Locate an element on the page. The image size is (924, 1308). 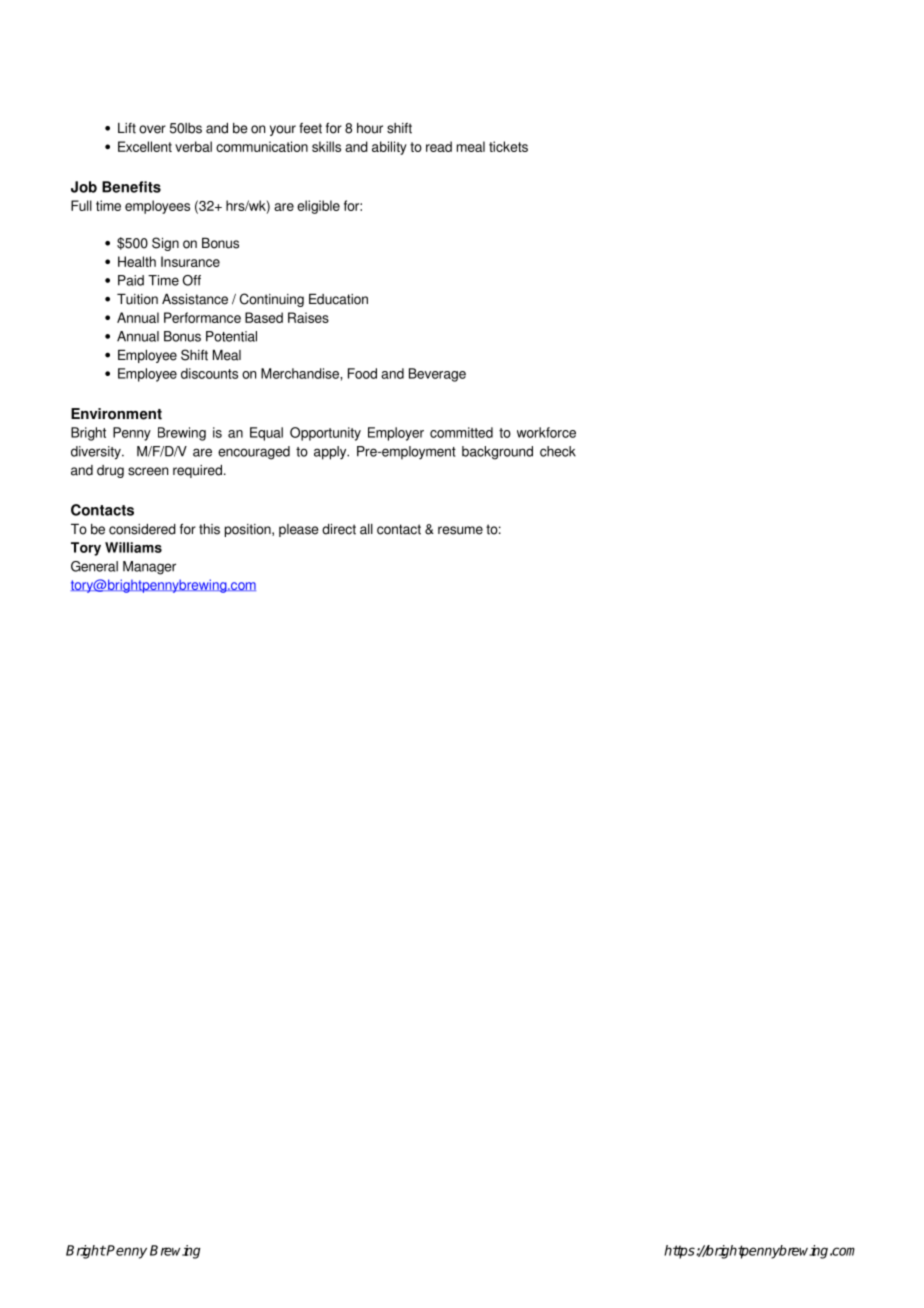
Excellent is located at coordinates (145, 146).
